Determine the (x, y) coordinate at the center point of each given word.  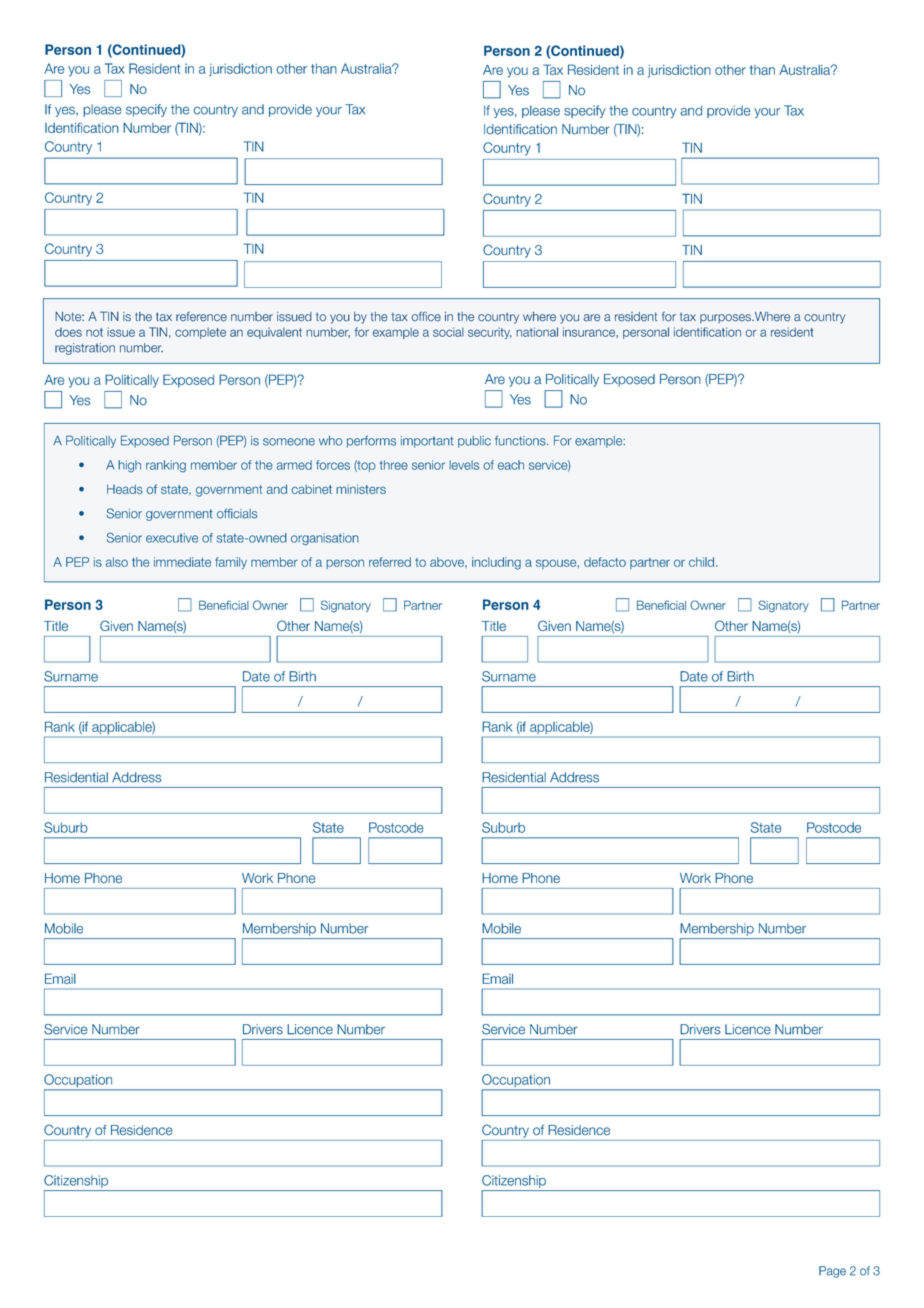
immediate (182, 562)
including (496, 563)
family (231, 563)
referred (390, 562)
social (448, 332)
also (117, 562)
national (537, 332)
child (701, 562)
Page (832, 1272)
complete (200, 333)
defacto (605, 562)
